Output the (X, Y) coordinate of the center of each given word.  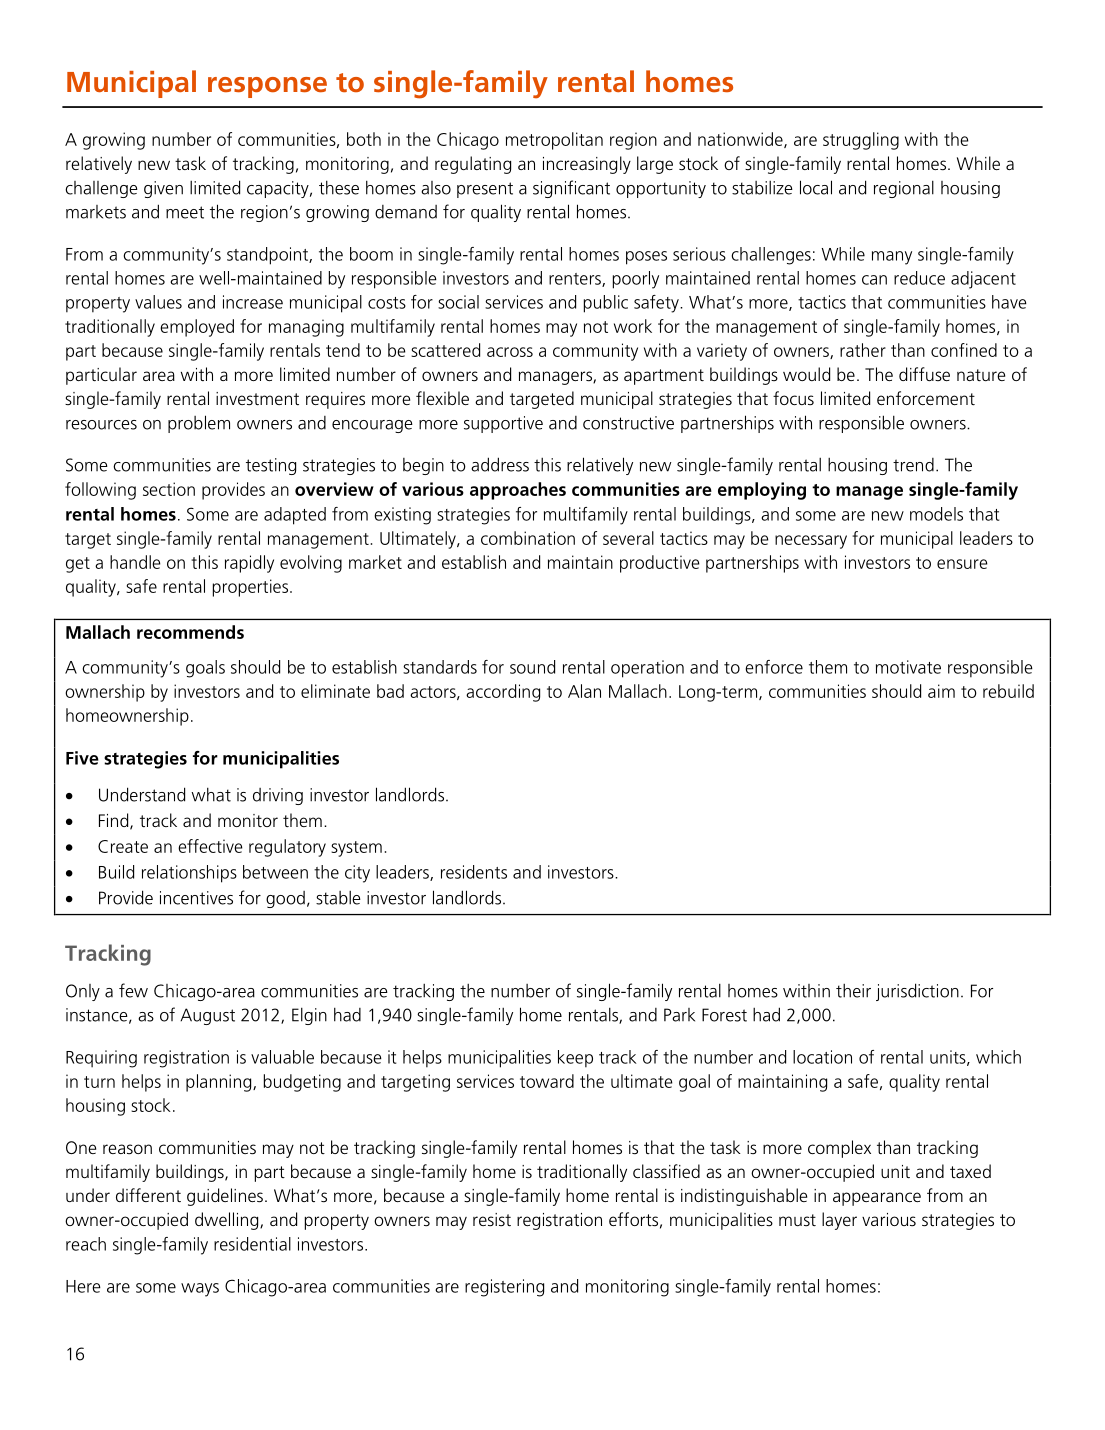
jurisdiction (917, 992)
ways (200, 1290)
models (936, 514)
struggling (861, 141)
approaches (518, 491)
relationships (189, 874)
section (169, 489)
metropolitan (554, 141)
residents (474, 872)
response (267, 87)
